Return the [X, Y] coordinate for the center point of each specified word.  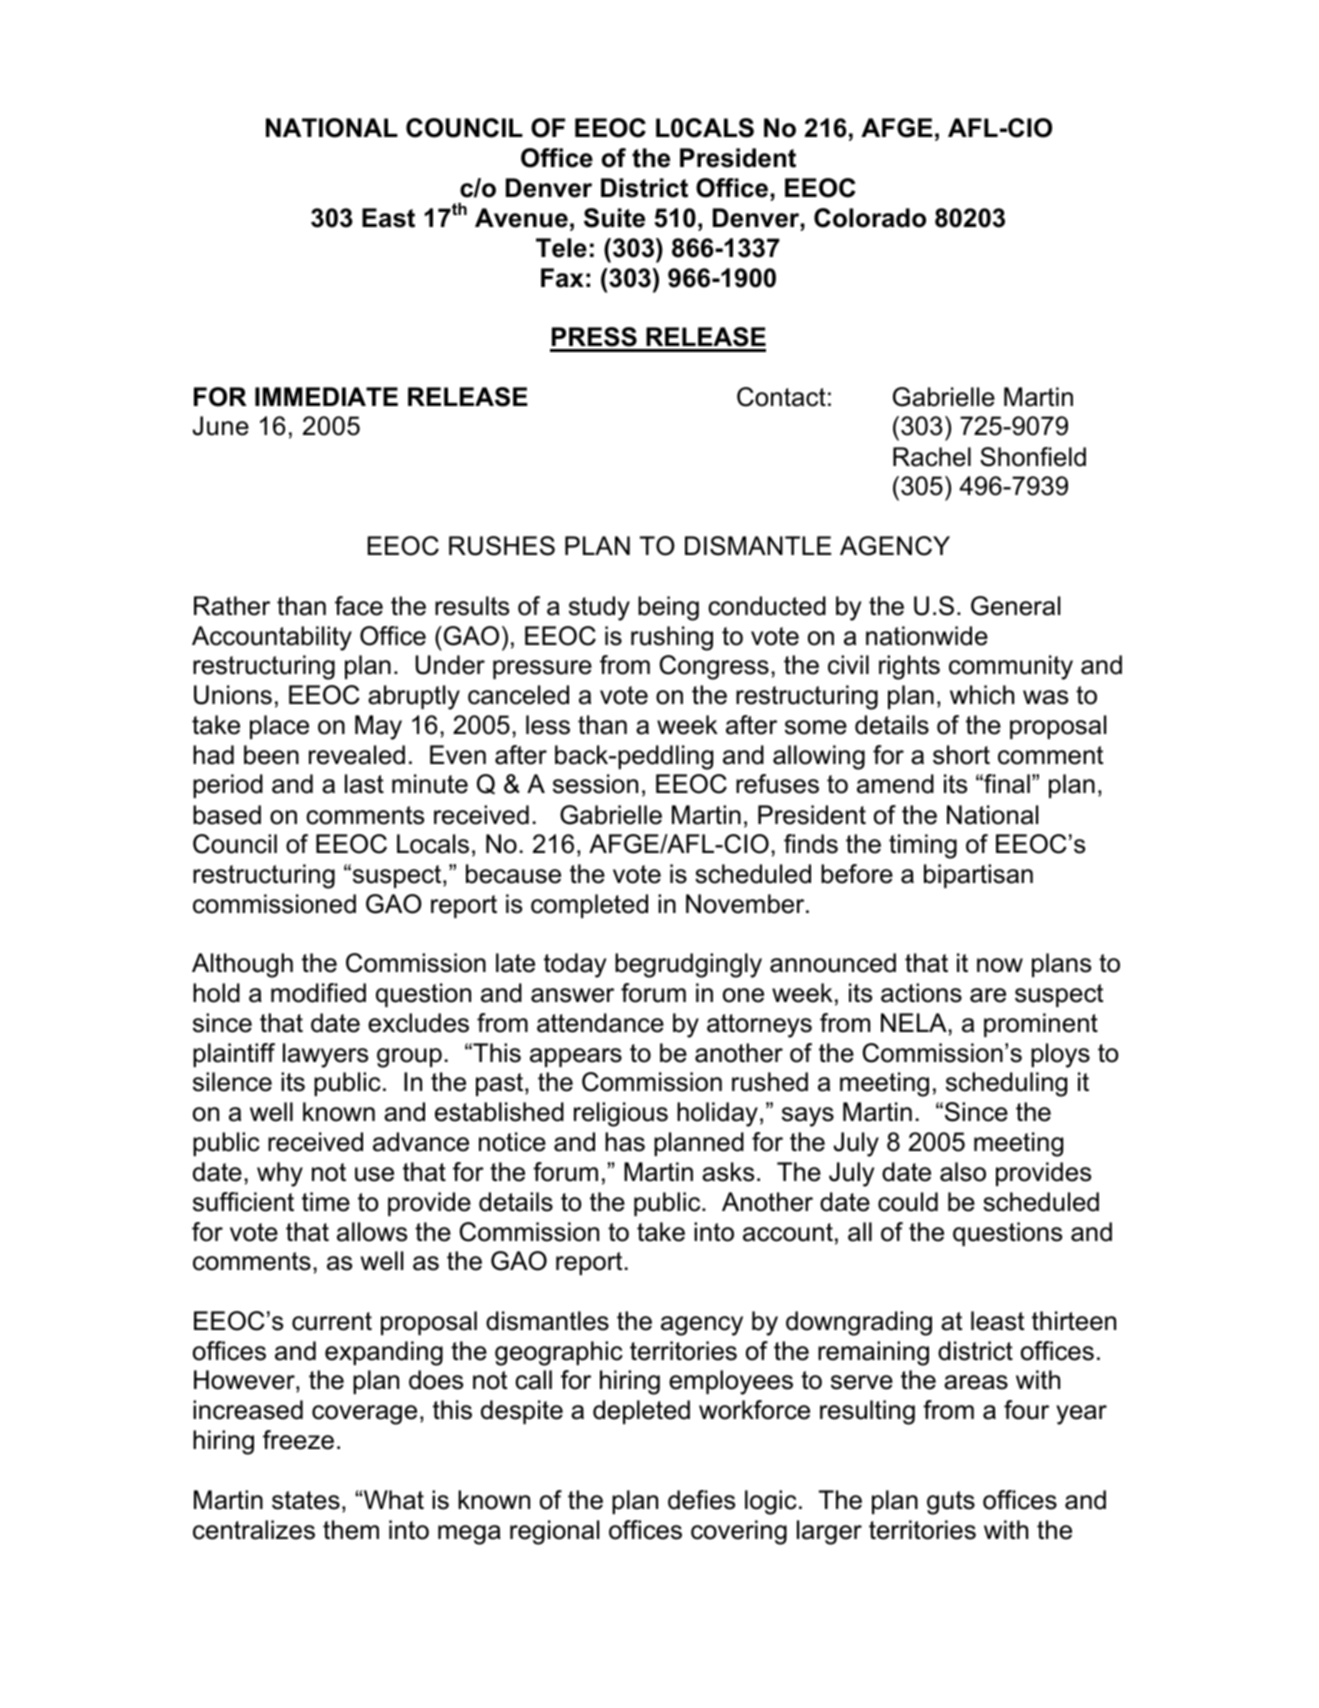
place [279, 727]
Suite [614, 218]
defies [701, 1500]
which [982, 695]
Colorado [870, 218]
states [306, 1500]
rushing [672, 638]
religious [621, 1114]
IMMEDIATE [326, 396]
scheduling [1006, 1084]
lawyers [325, 1055]
